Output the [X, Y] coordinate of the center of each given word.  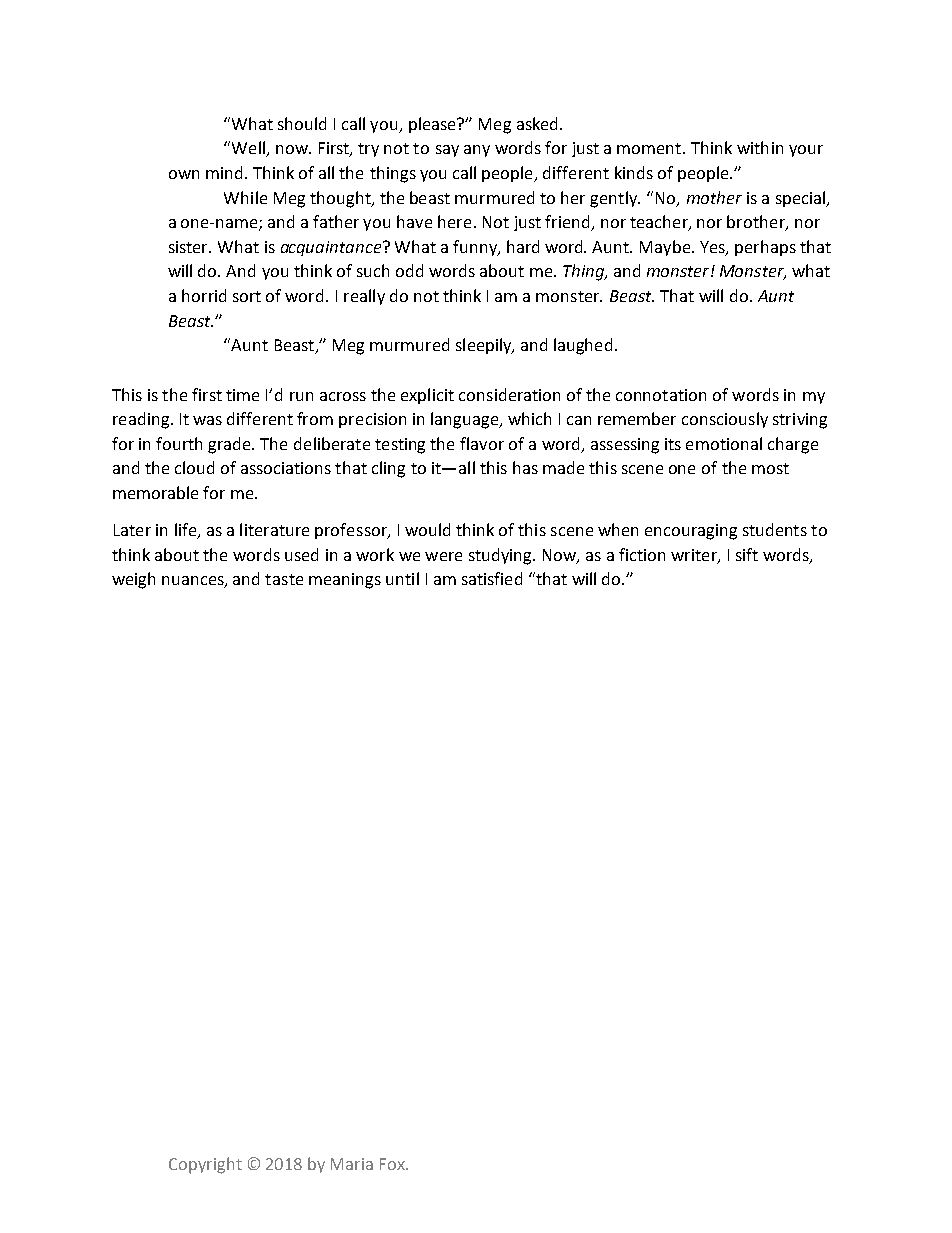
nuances [194, 582]
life [186, 531]
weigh [133, 580]
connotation [661, 395]
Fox [394, 1164]
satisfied [492, 578]
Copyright [205, 1165]
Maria [352, 1164]
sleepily [485, 346]
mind [224, 172]
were [443, 556]
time [242, 395]
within [760, 147]
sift [747, 554]
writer [695, 556]
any [477, 151]
